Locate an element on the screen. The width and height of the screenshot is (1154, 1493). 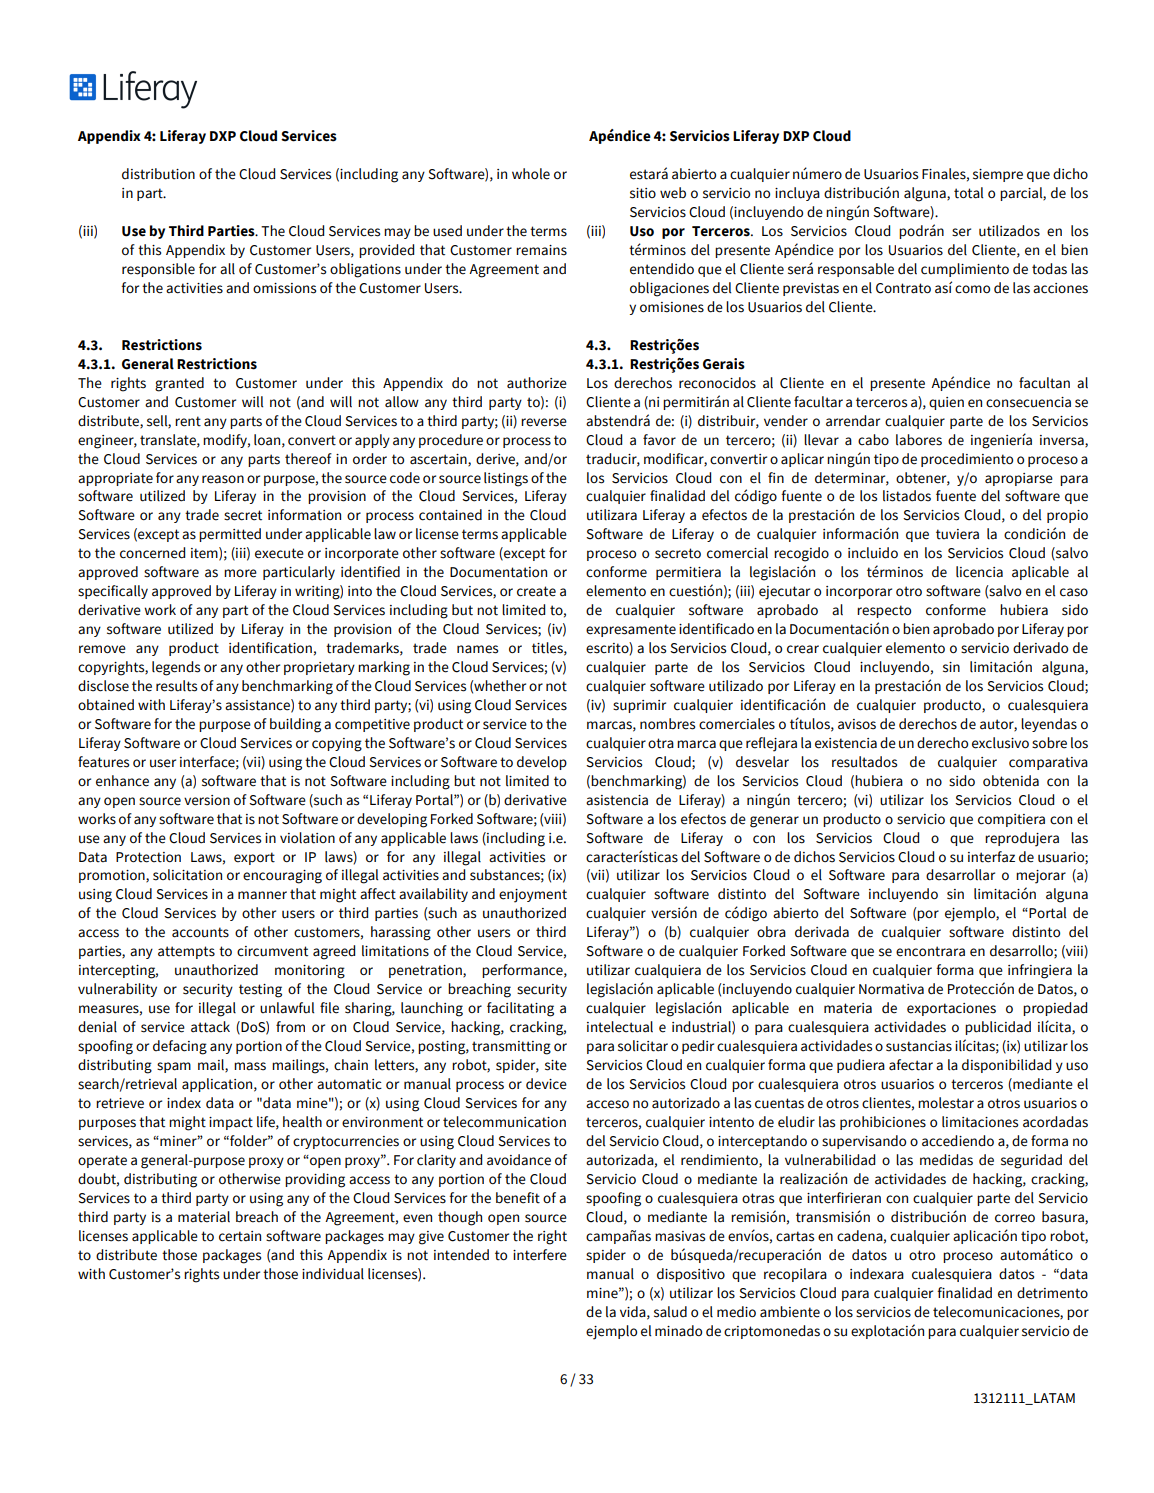
listings is located at coordinates (506, 479).
